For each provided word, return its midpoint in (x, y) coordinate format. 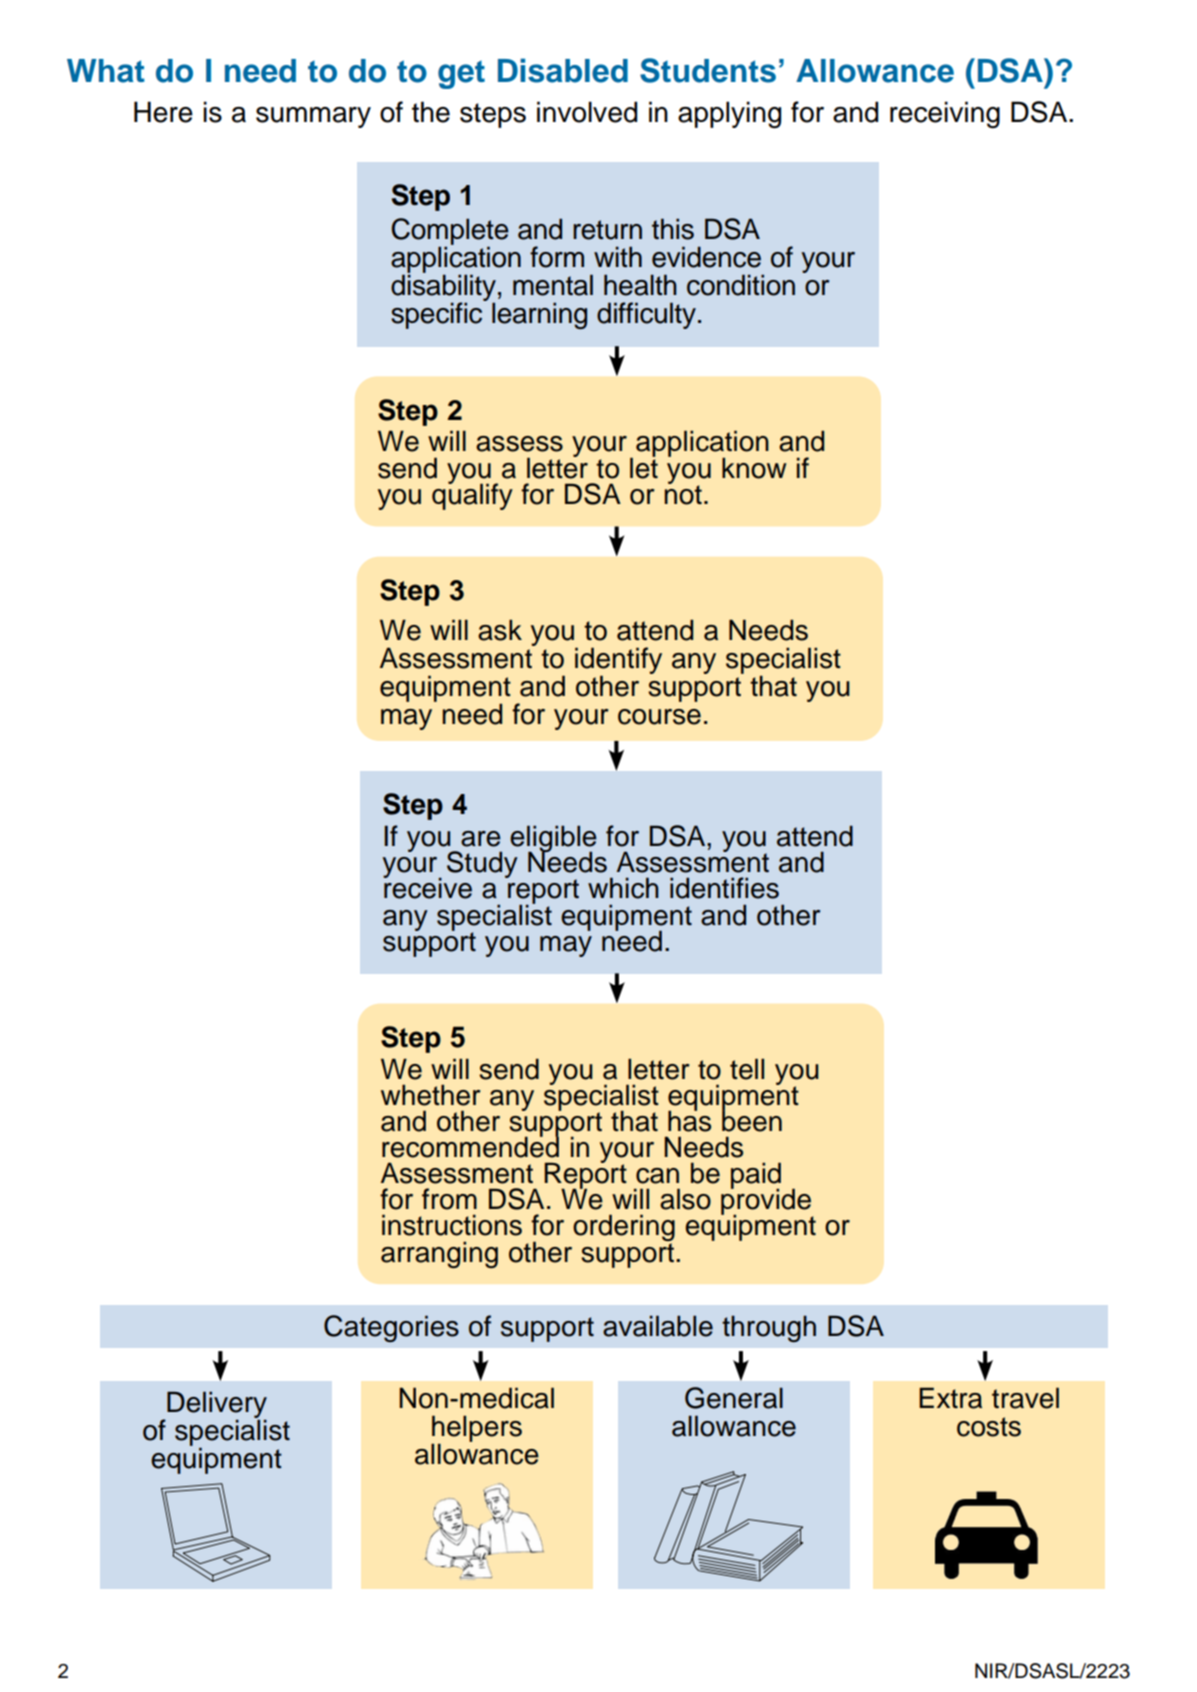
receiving (945, 115)
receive (427, 887)
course (659, 717)
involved (587, 112)
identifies (724, 888)
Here (163, 112)
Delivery (217, 1405)
